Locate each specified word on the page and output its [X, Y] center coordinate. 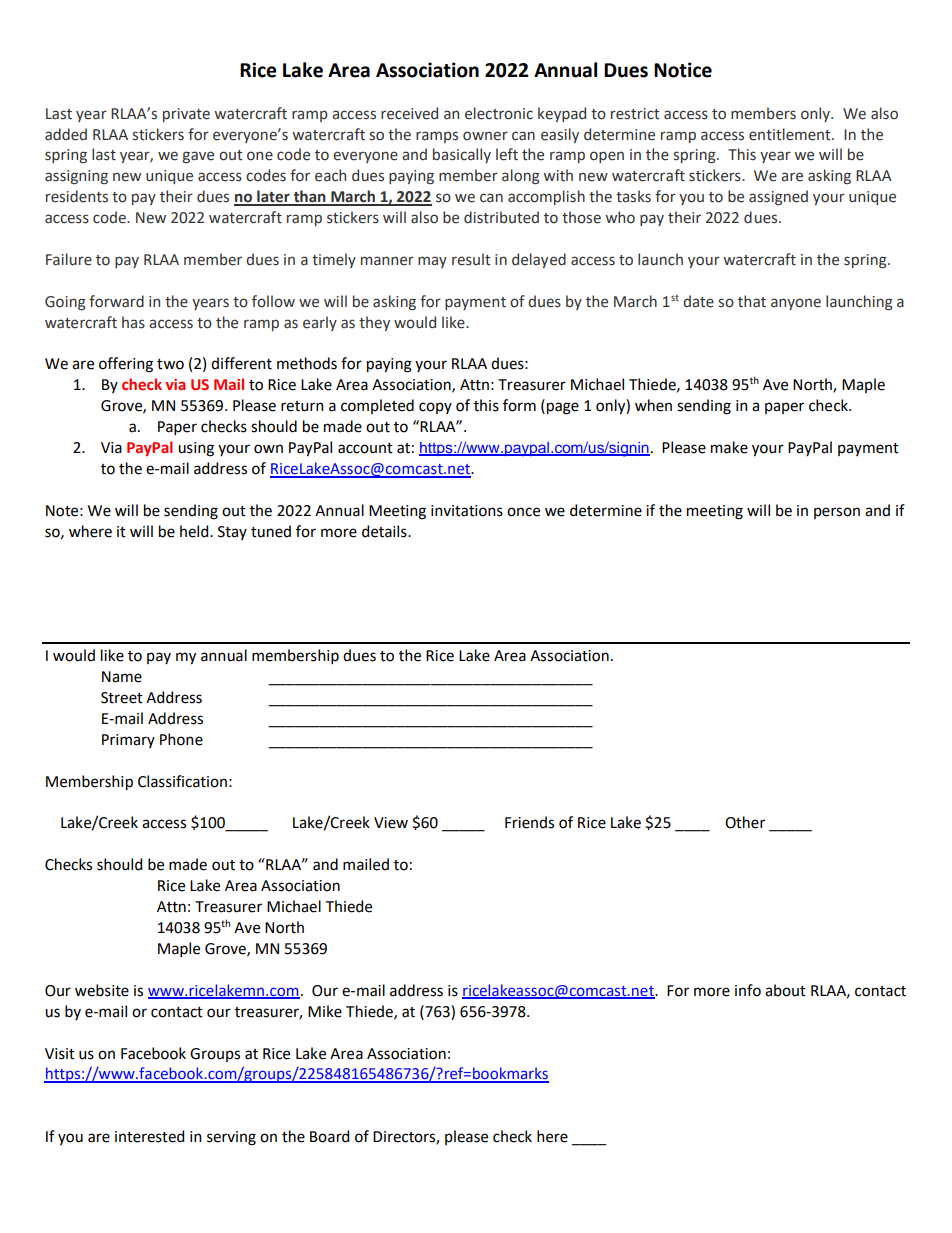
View [391, 823]
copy [435, 408]
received [409, 113]
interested [149, 1136]
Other [745, 822]
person [837, 513]
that [752, 301]
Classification [182, 781]
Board [329, 1136]
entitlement [791, 134]
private [186, 115]
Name [122, 677]
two [170, 364]
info [748, 990]
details [385, 531]
